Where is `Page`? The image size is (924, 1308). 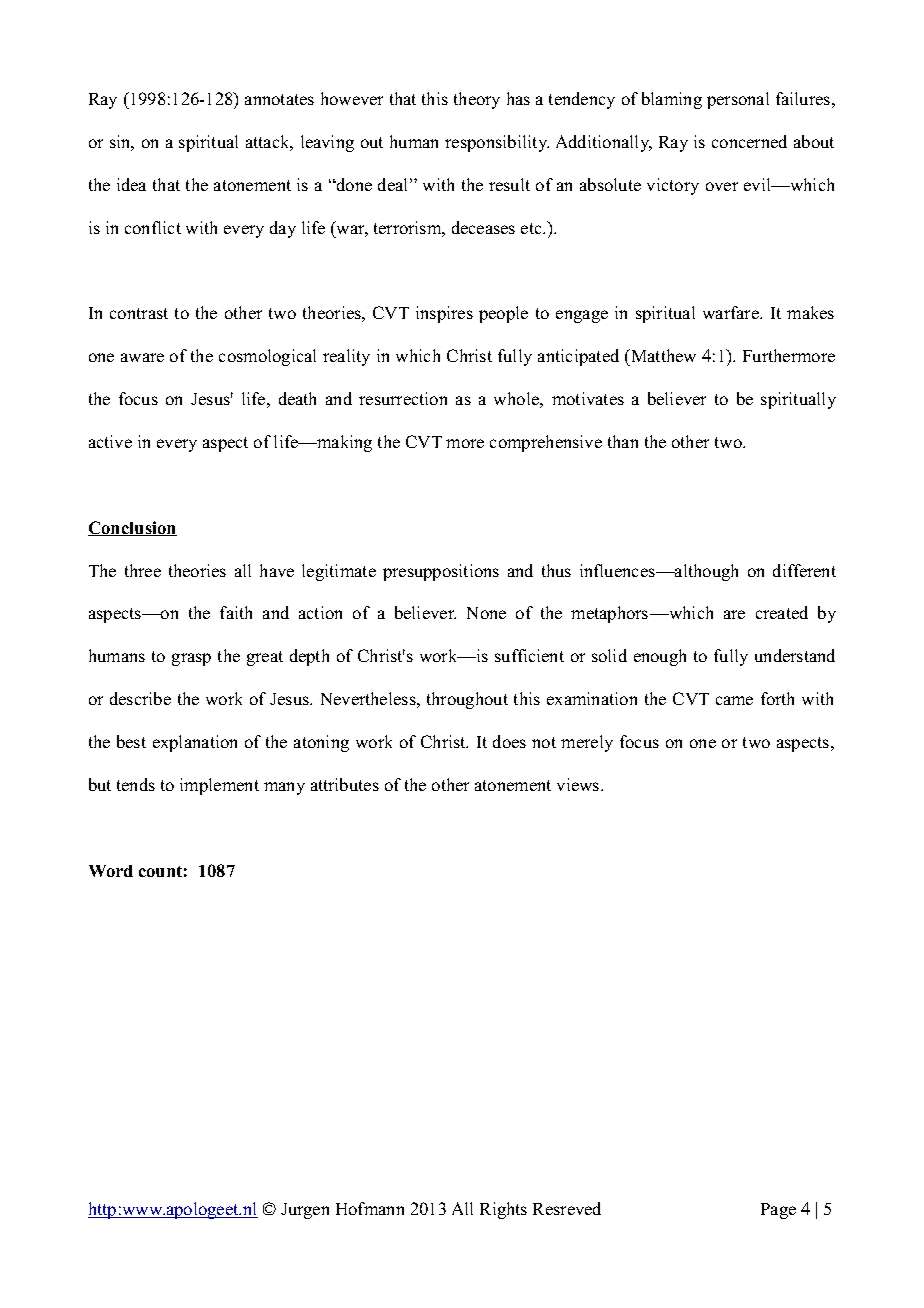
Page is located at coordinates (778, 1211).
